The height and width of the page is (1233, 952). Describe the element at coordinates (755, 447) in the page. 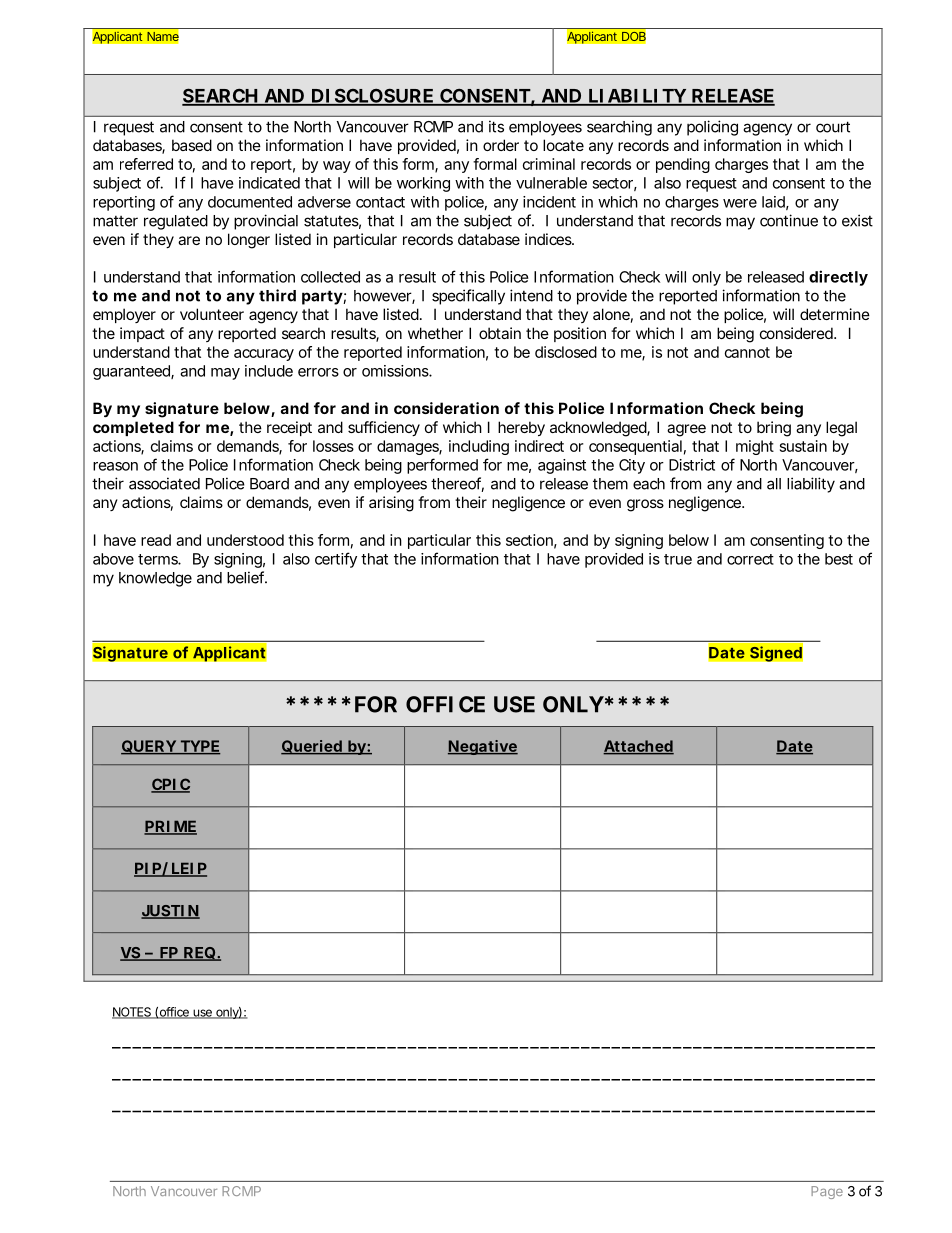

I see `might` at that location.
